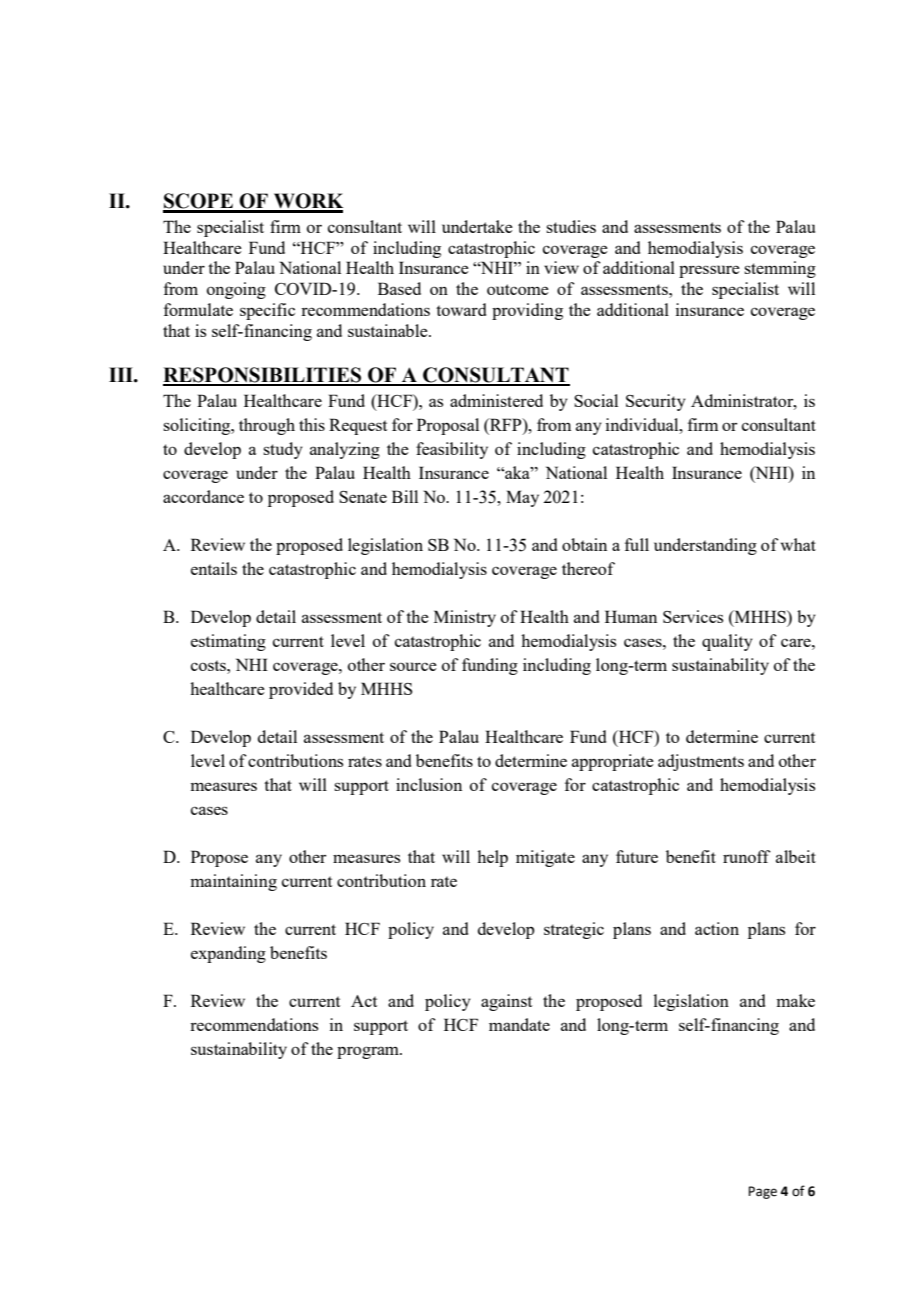  Describe the element at coordinates (709, 271) in the screenshot. I see `pressure` at that location.
